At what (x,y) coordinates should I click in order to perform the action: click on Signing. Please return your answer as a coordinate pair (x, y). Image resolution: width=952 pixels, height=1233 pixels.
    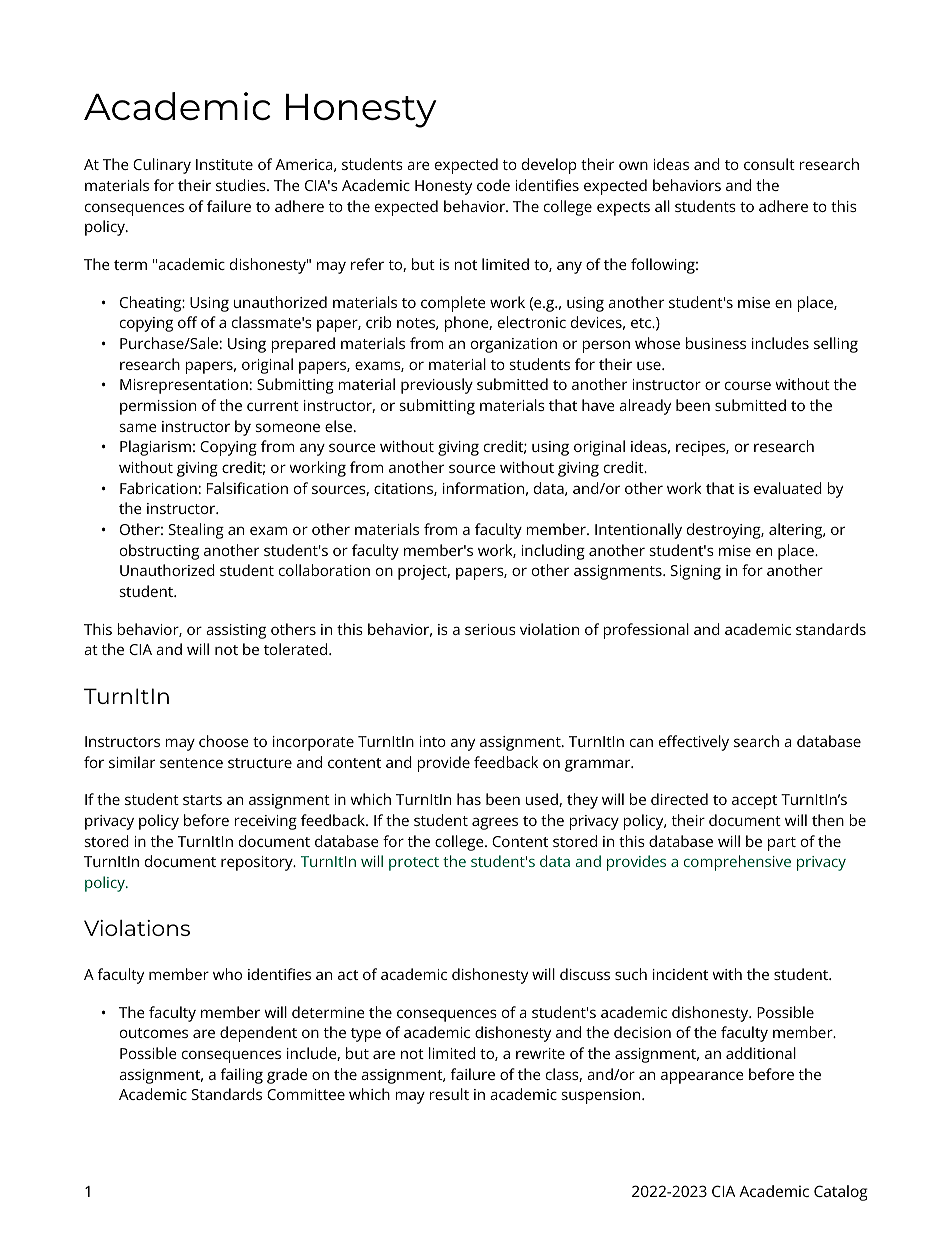
    Looking at the image, I should click on (696, 572).
